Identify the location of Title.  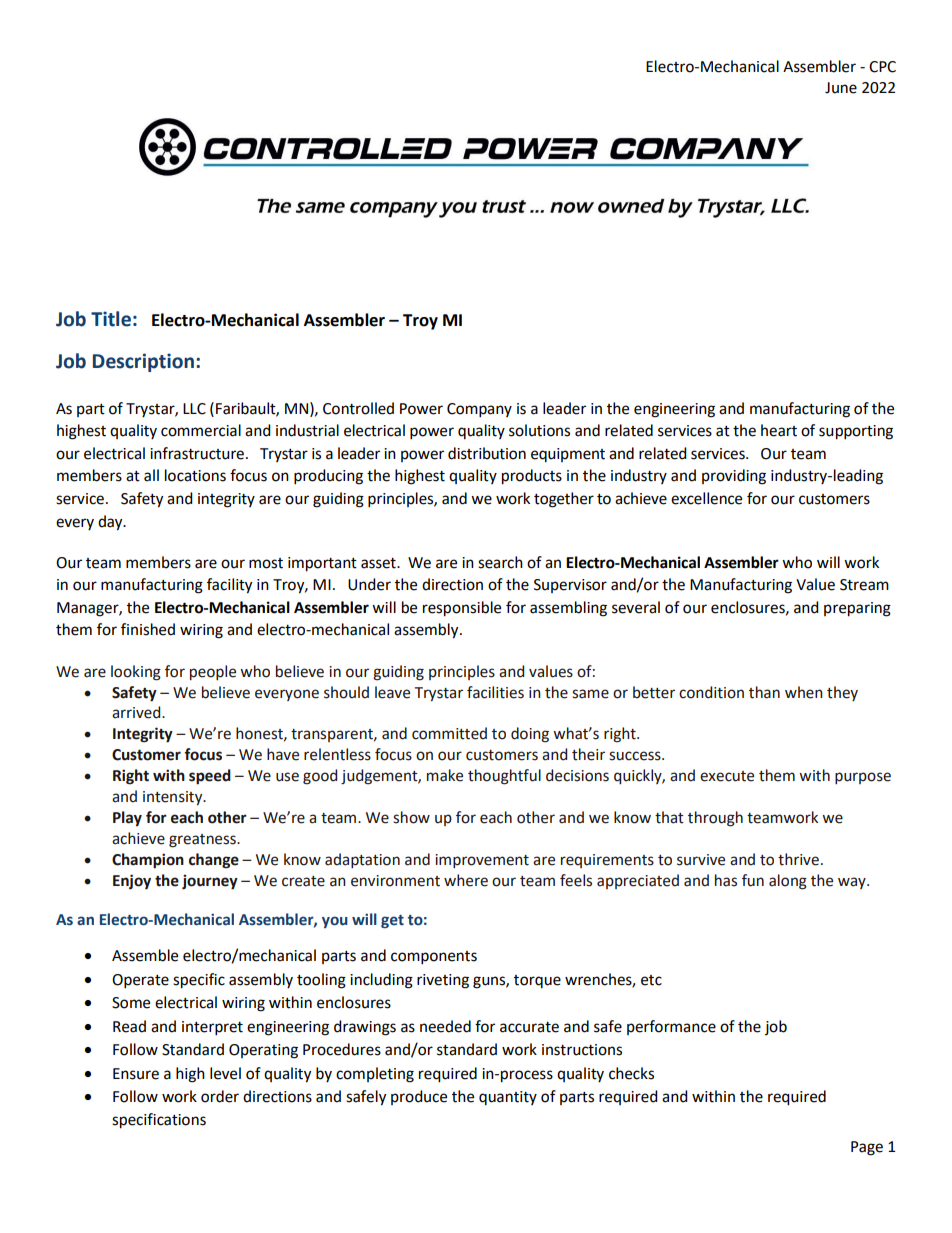
(111, 319).
